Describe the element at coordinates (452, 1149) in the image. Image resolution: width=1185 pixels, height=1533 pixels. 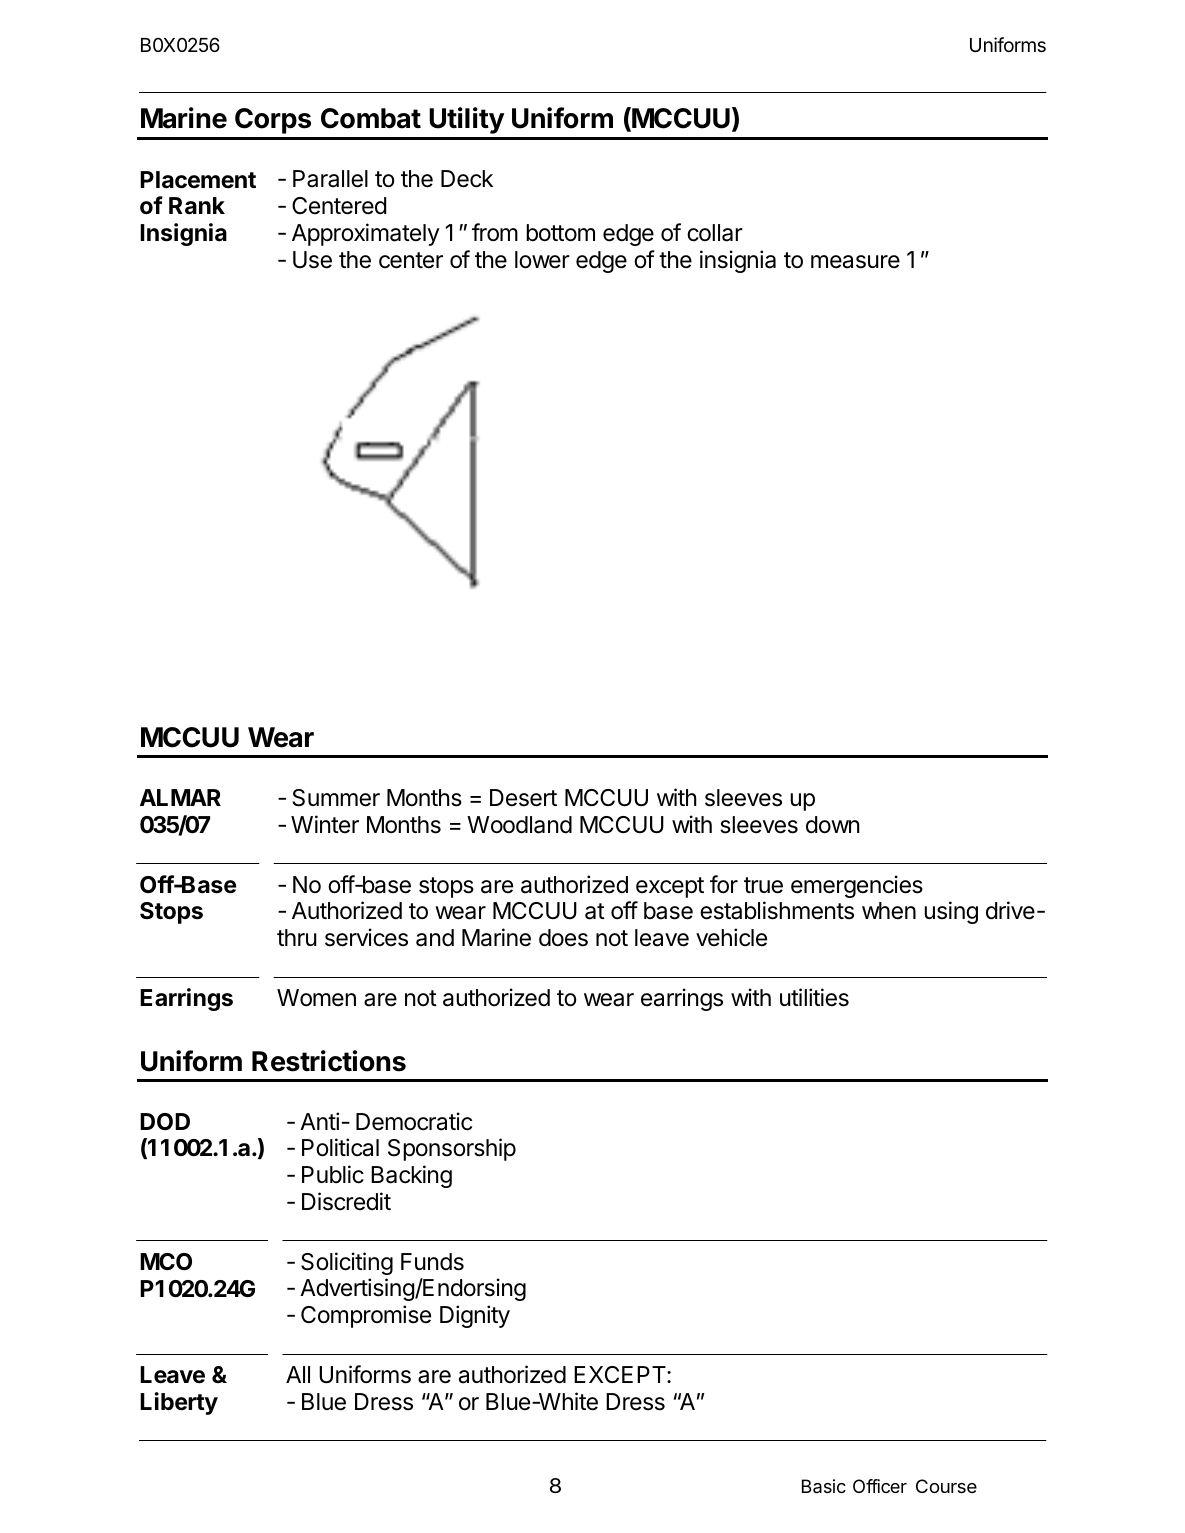
I see `Sponsorship` at that location.
